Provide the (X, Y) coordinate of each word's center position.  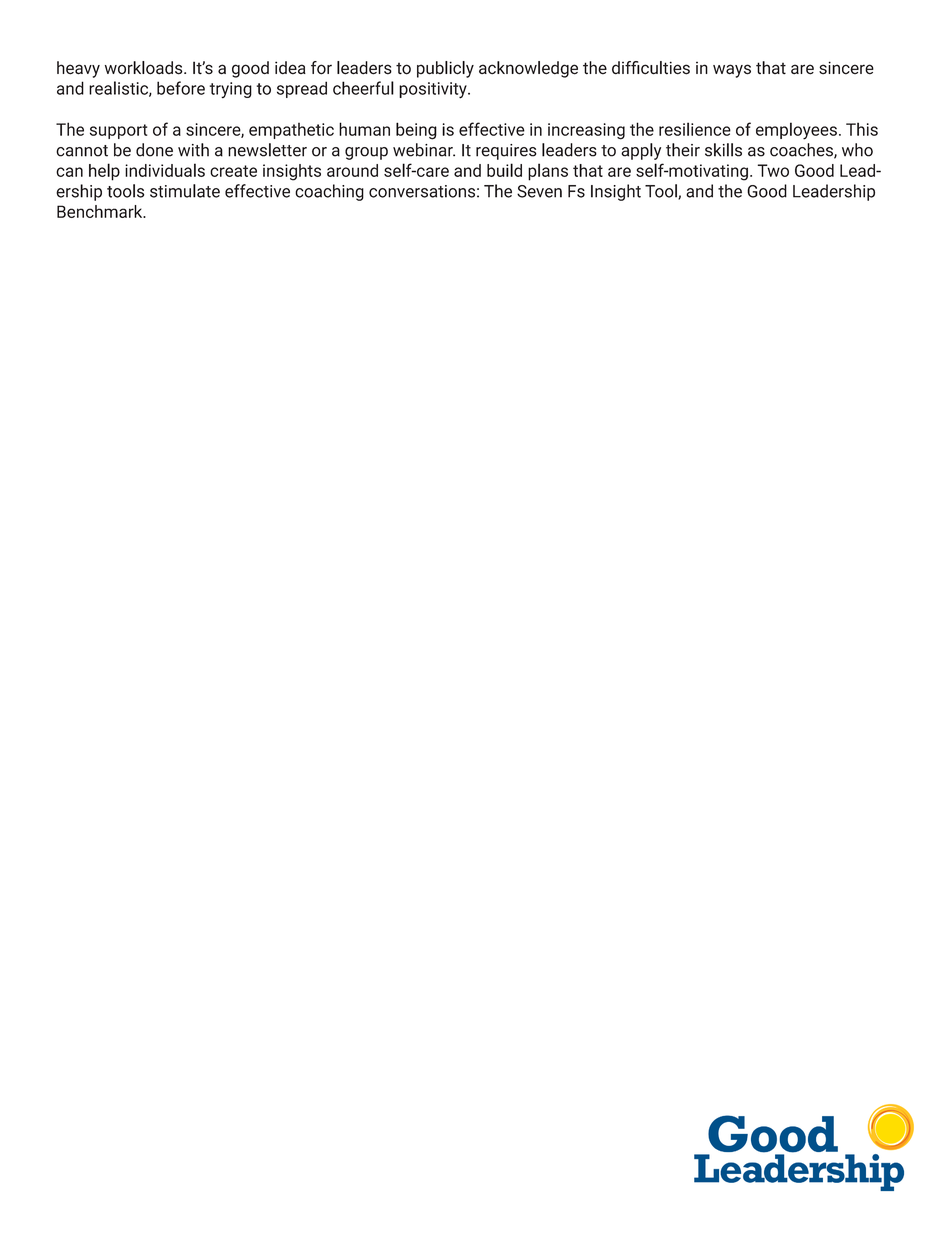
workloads (145, 68)
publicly (445, 69)
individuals (165, 170)
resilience (695, 129)
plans (548, 172)
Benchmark (101, 211)
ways (732, 71)
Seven (539, 191)
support (118, 131)
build (504, 170)
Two (773, 170)
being (416, 131)
